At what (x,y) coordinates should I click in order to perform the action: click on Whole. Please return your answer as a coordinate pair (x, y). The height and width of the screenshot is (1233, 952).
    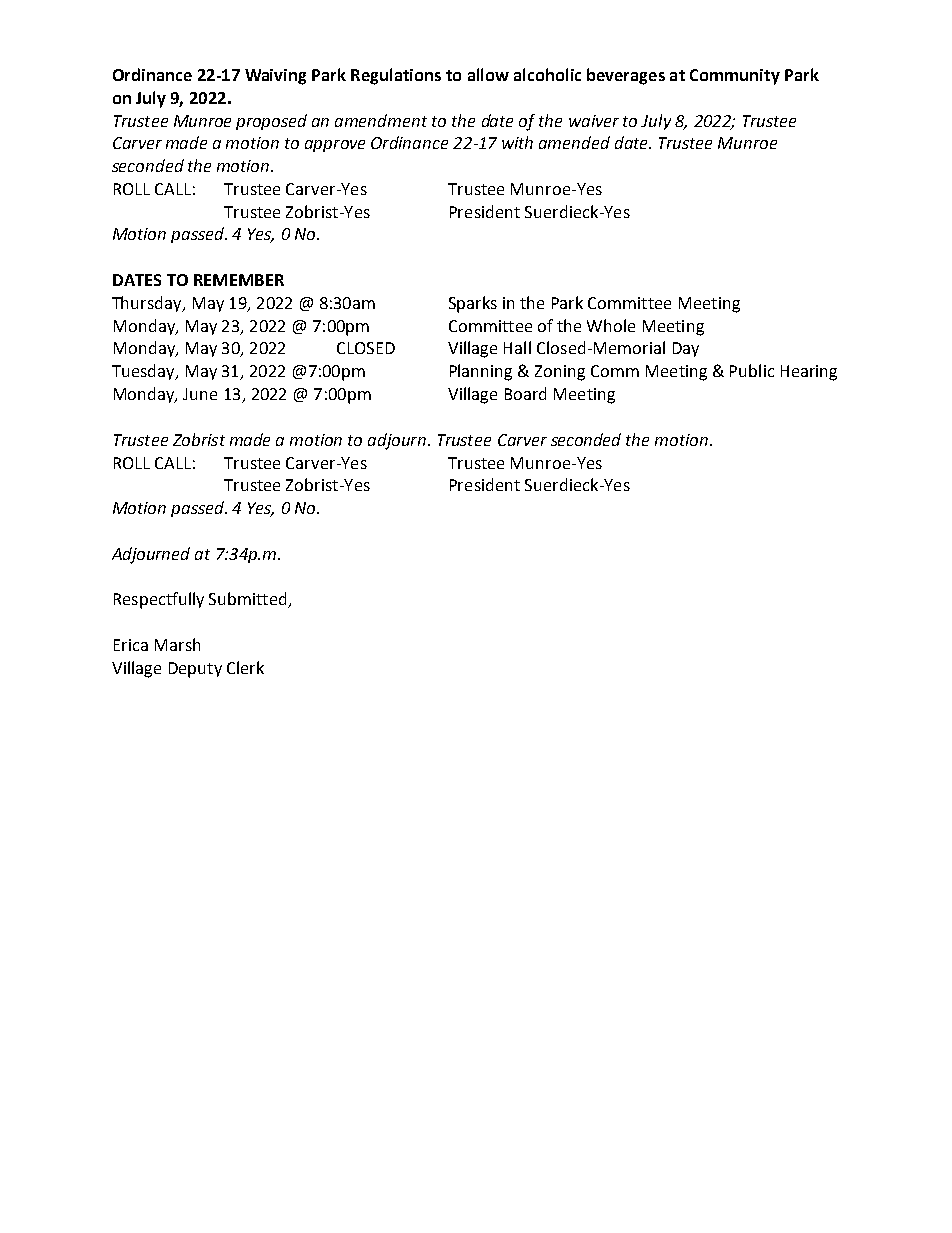
    Looking at the image, I should click on (611, 325).
